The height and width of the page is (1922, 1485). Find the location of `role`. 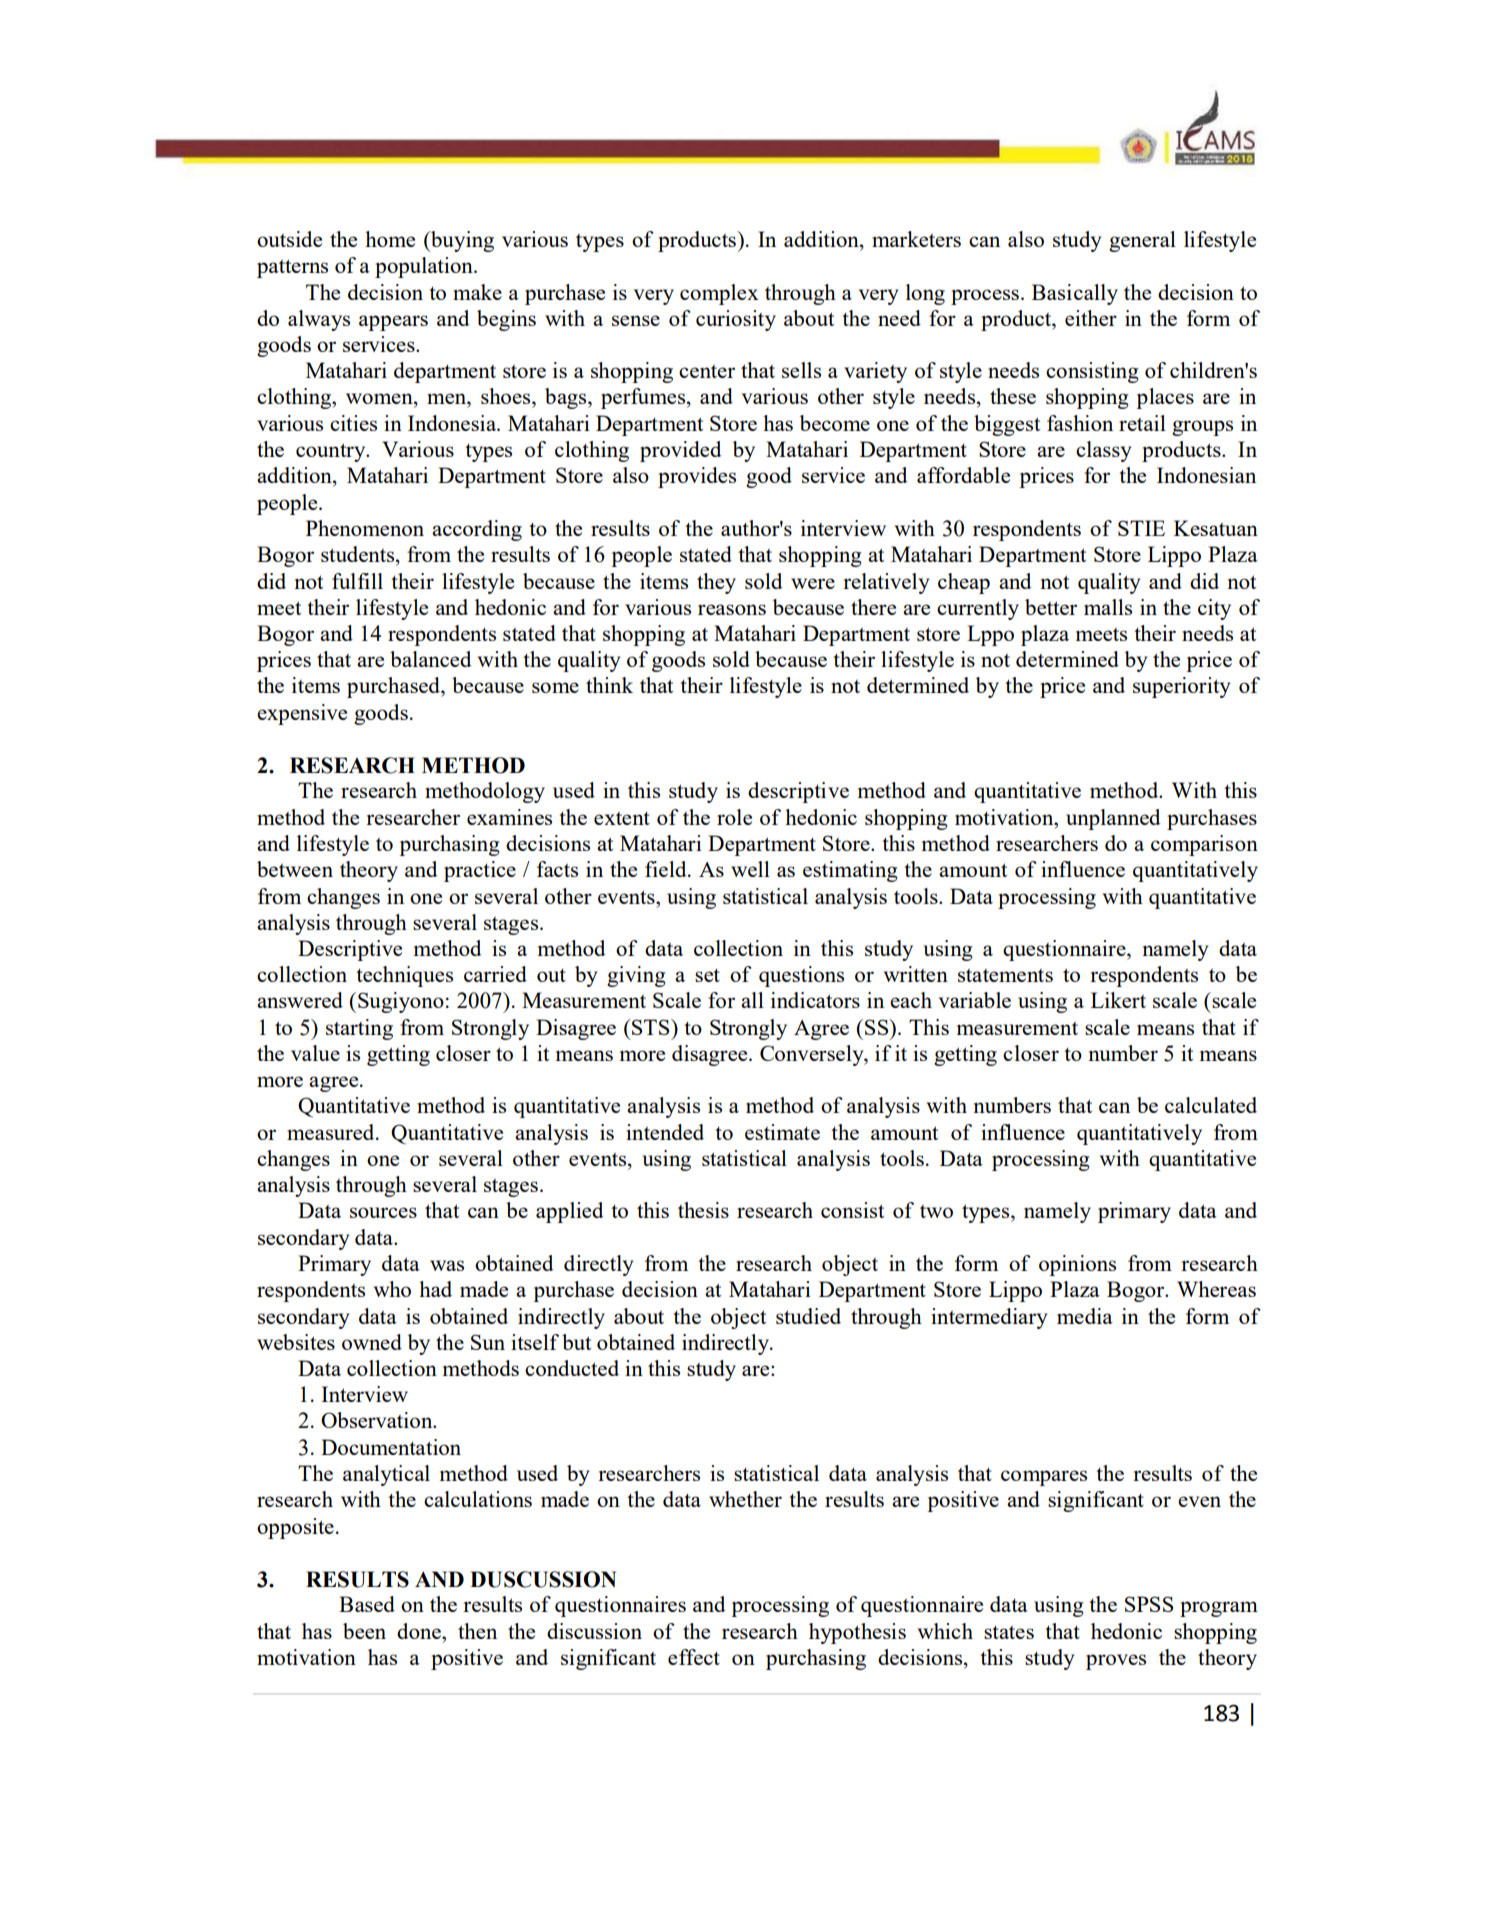

role is located at coordinates (734, 817).
